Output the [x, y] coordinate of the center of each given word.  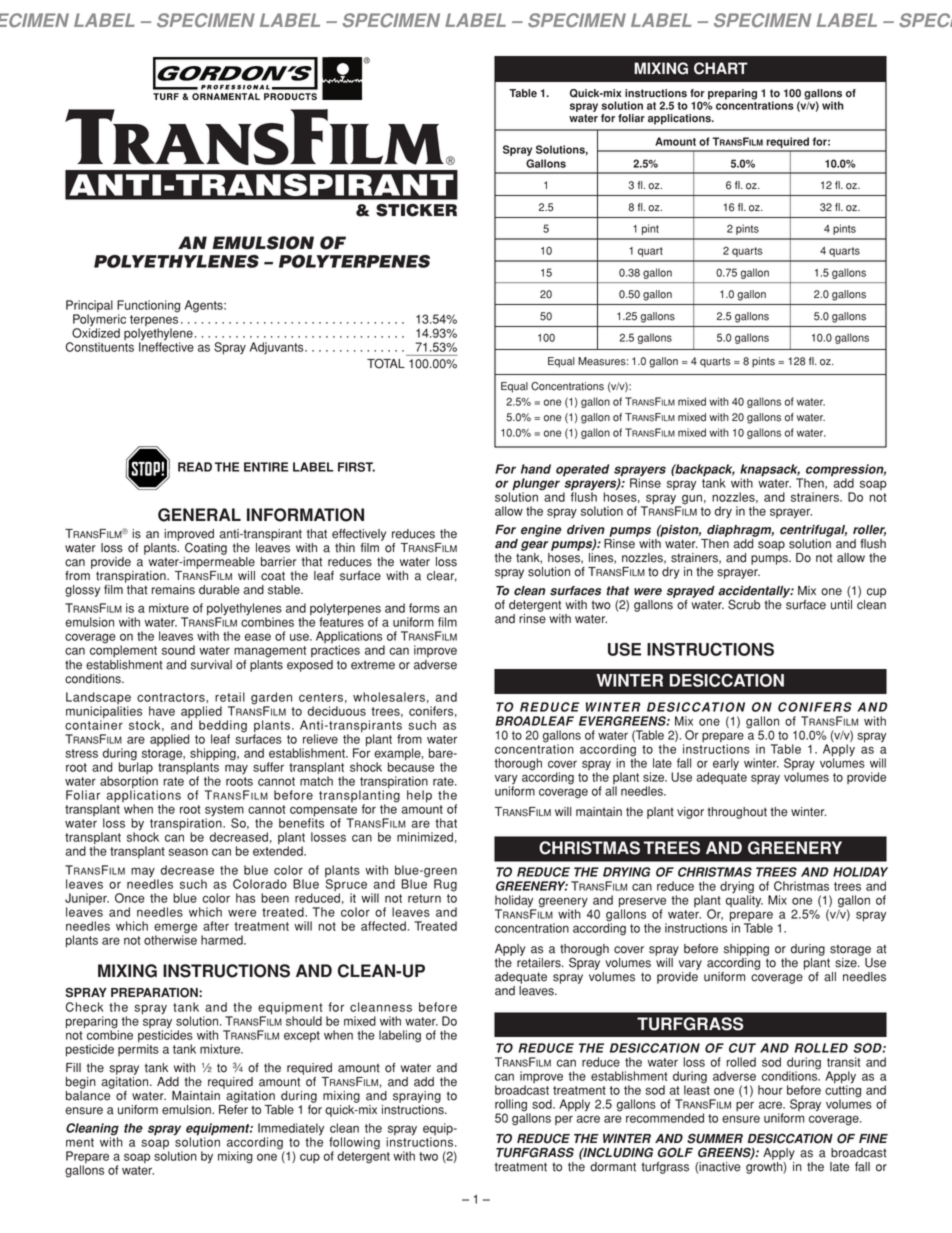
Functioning [148, 307]
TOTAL [386, 363]
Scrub [744, 604]
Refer [233, 1110]
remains [173, 590]
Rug [445, 885]
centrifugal [813, 532]
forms [424, 608]
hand [536, 469]
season [188, 852]
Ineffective [166, 346]
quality [744, 900]
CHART [721, 68]
